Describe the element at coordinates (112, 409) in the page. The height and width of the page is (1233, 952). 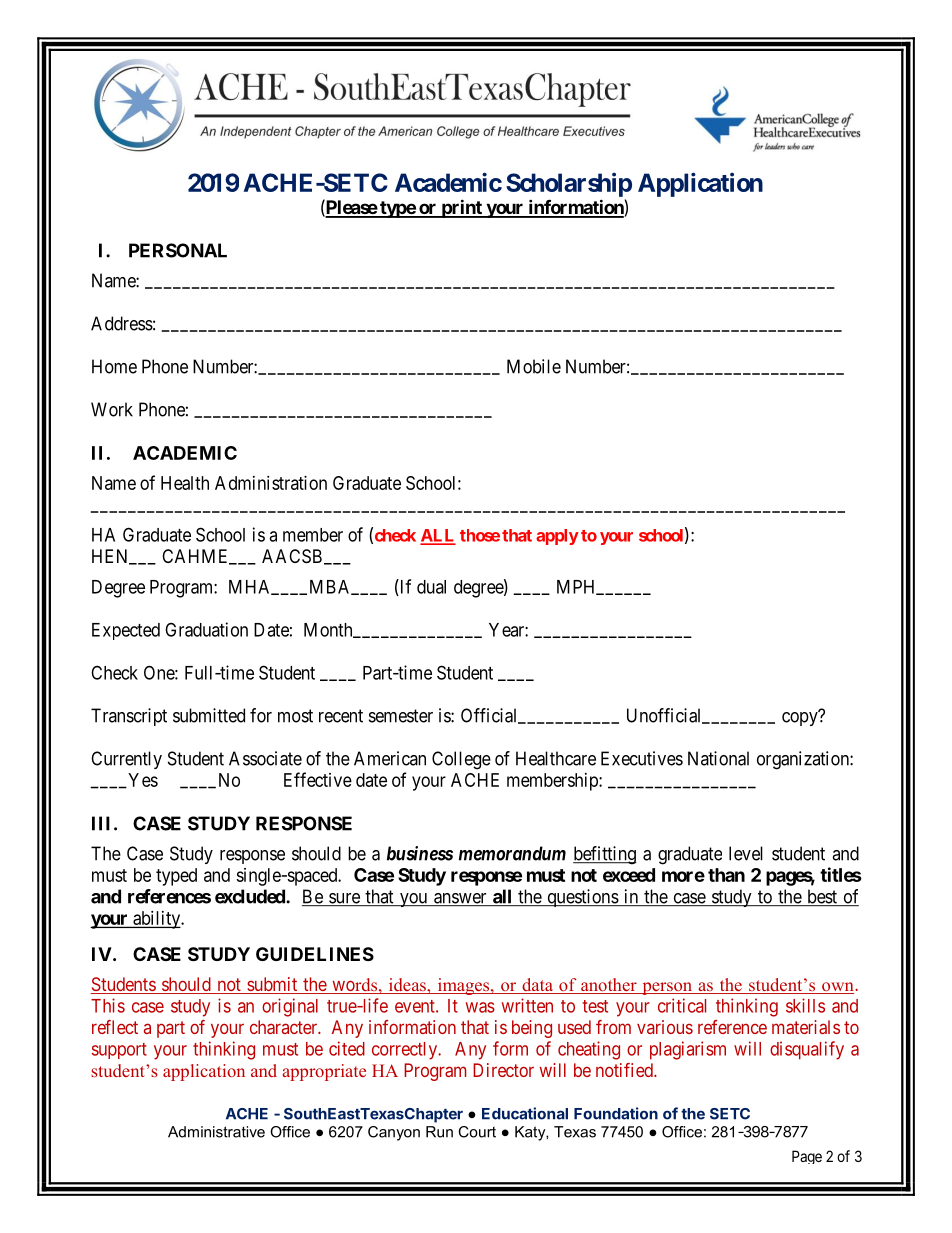
I see `Work` at that location.
